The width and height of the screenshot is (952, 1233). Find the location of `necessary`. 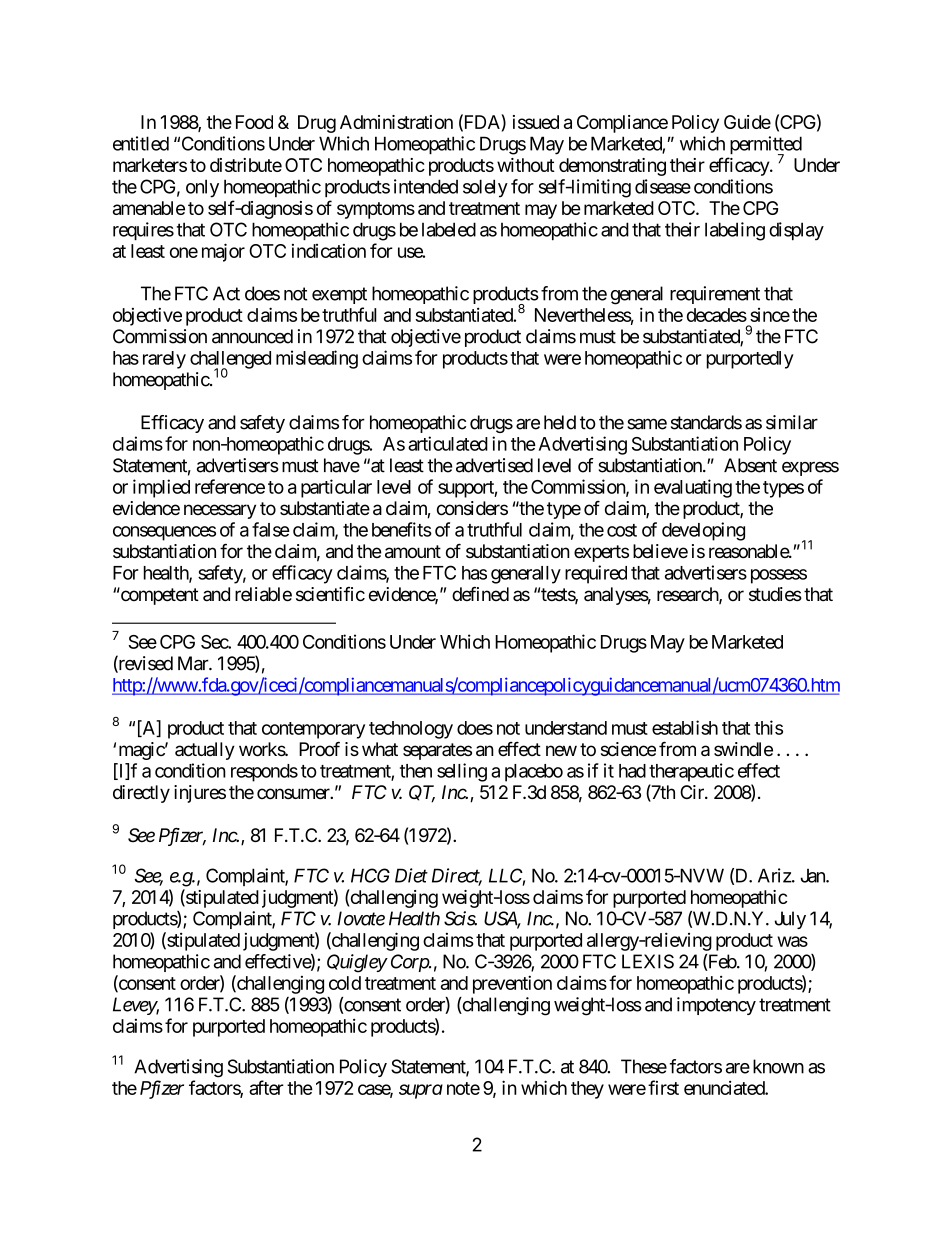

necessary is located at coordinates (220, 511).
